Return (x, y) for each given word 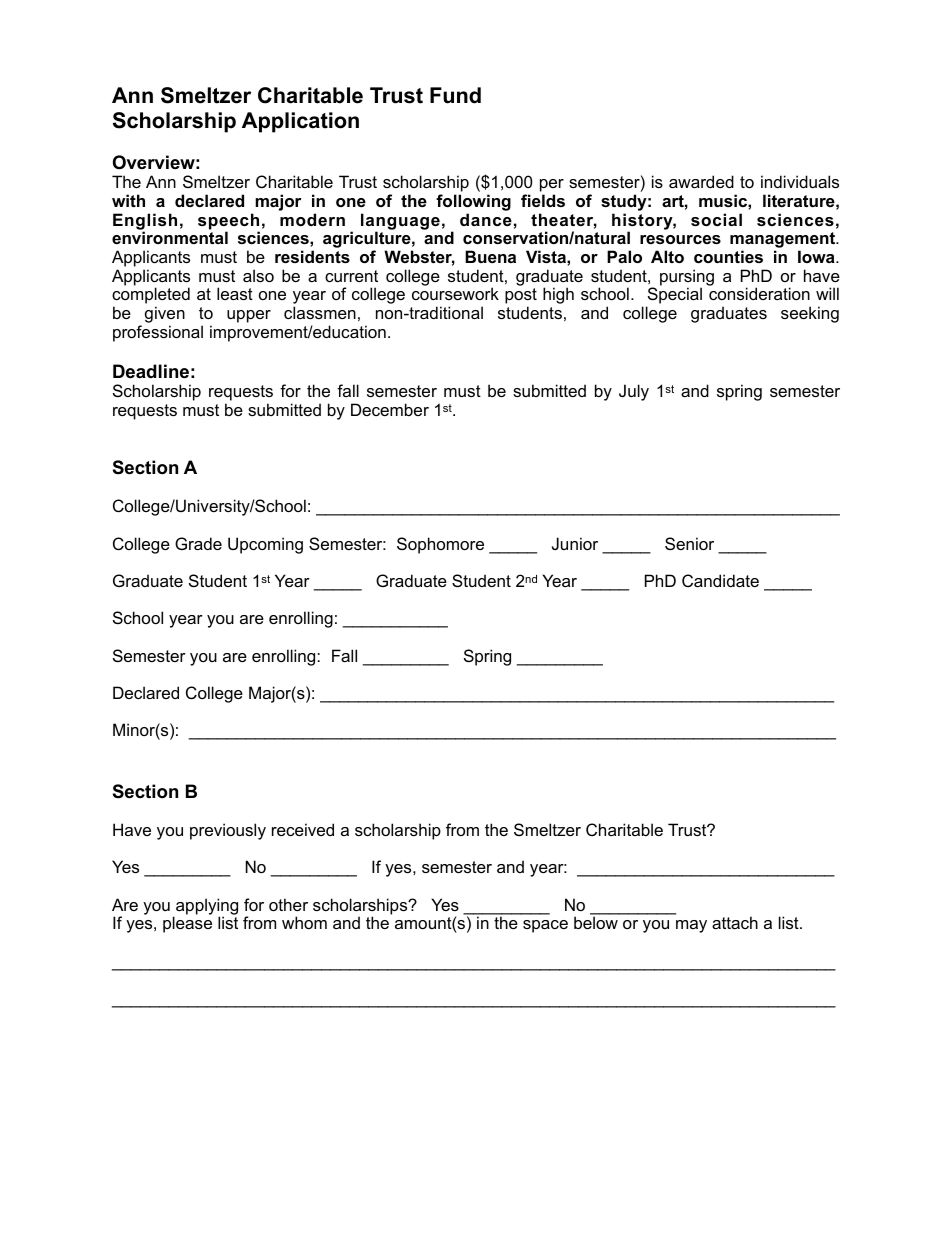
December (390, 409)
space (545, 926)
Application (300, 122)
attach (735, 922)
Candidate (720, 580)
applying (207, 907)
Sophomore (440, 545)
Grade (198, 543)
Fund (455, 95)
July (634, 392)
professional (158, 333)
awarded (701, 181)
